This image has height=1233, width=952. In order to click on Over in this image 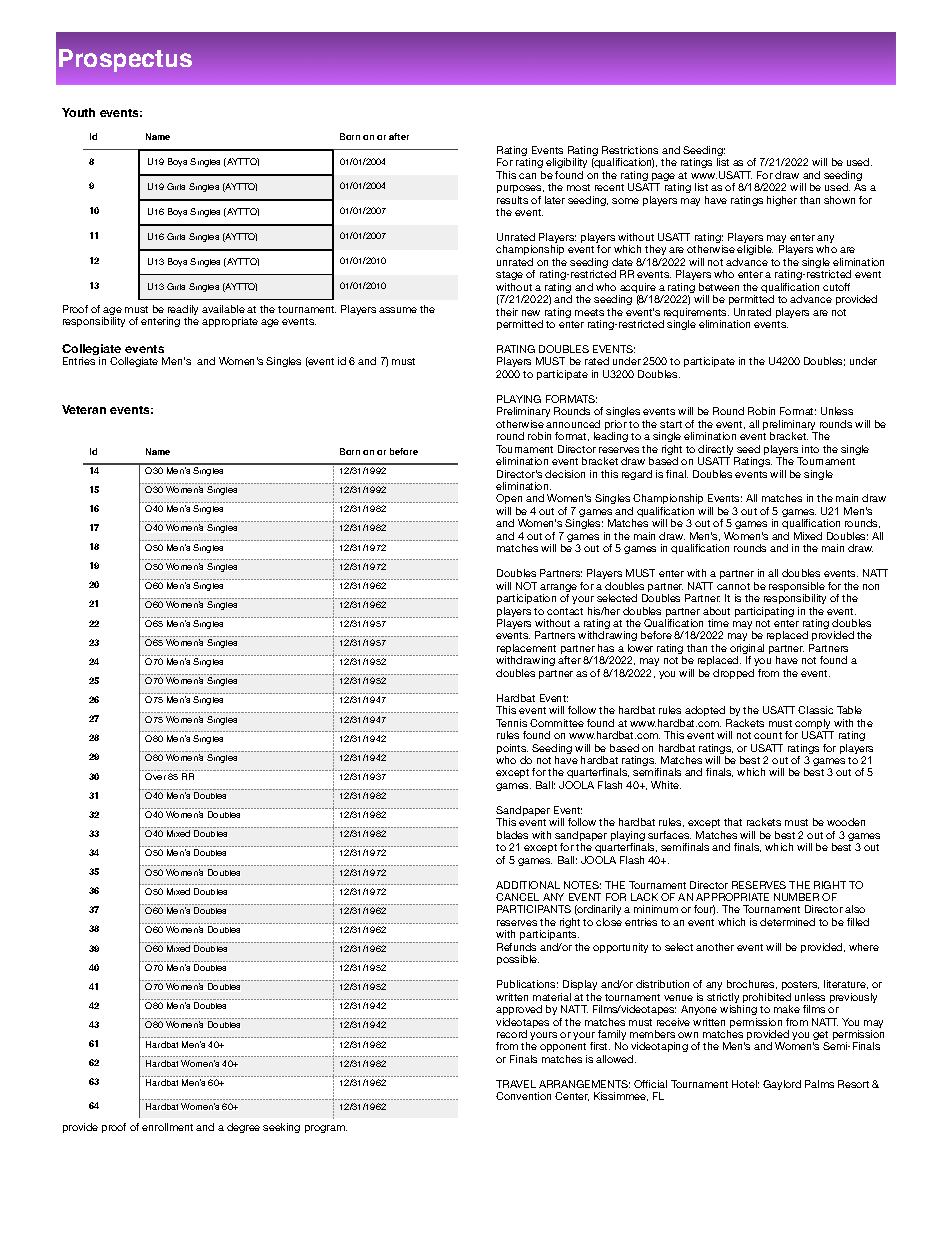, I will do `click(155, 776)`.
